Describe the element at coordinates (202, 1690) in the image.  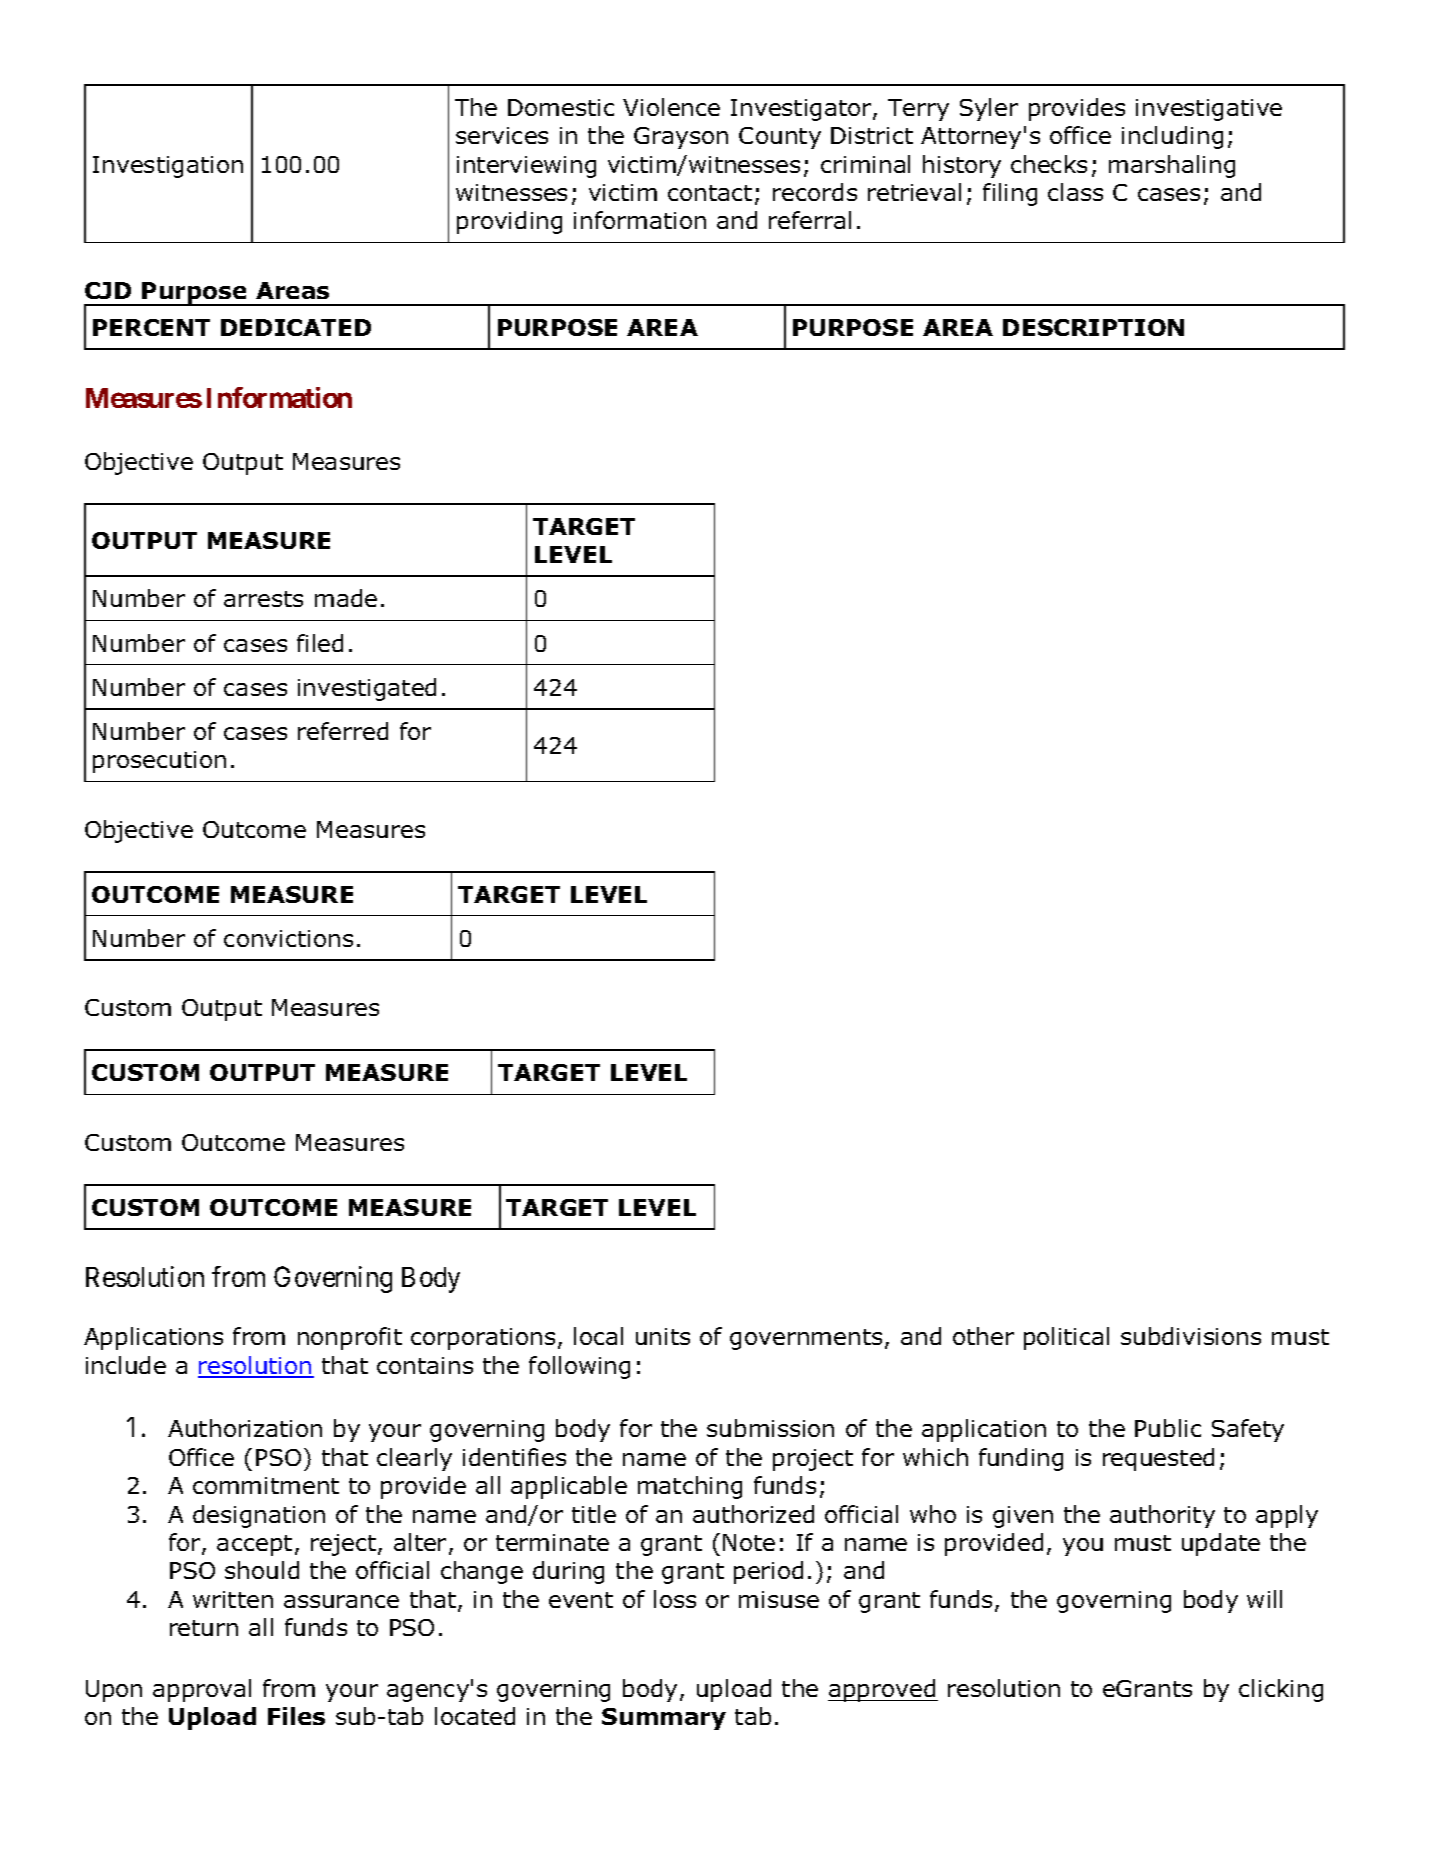
I see `approval` at that location.
